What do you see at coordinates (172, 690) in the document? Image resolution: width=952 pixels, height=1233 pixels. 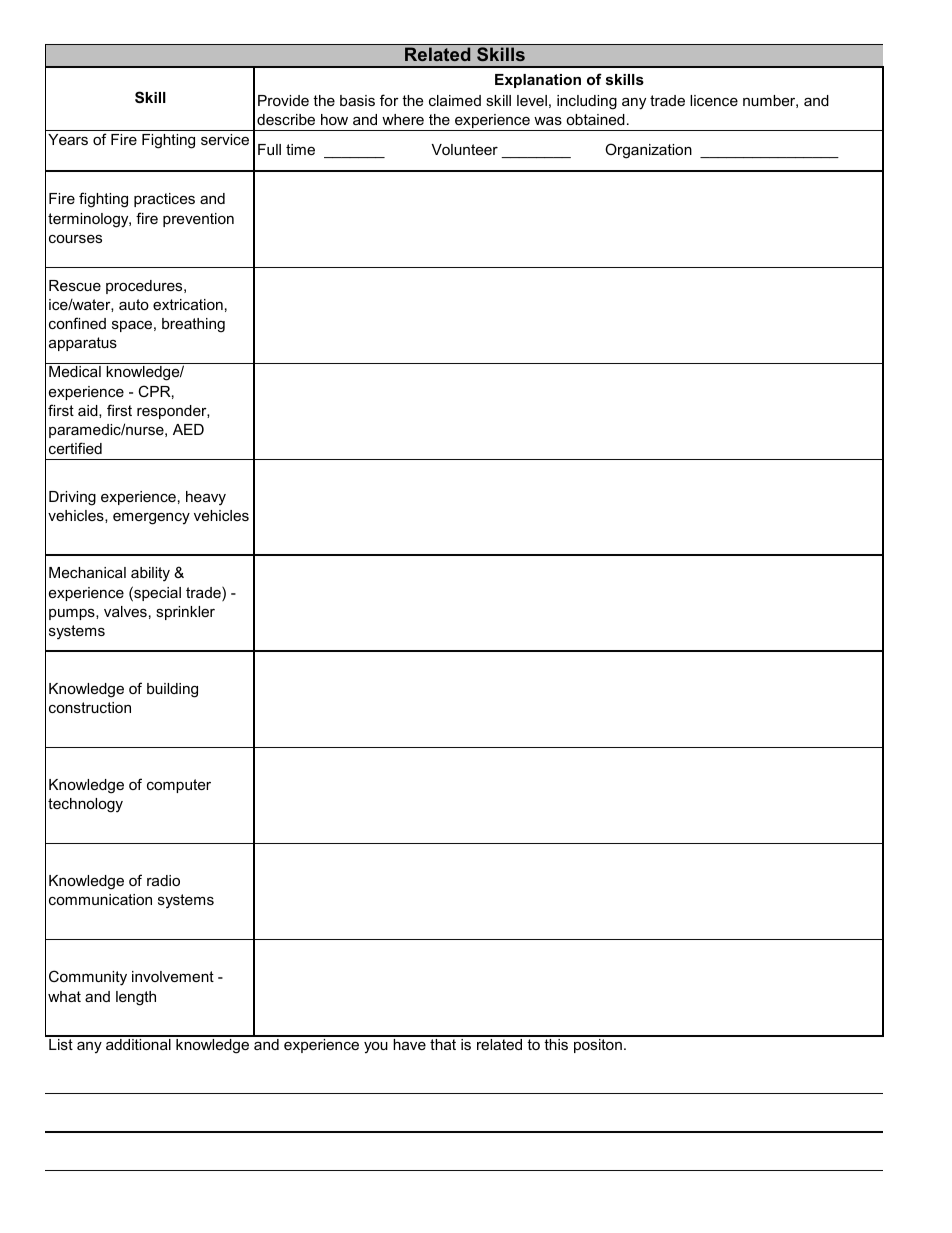 I see `building` at bounding box center [172, 690].
